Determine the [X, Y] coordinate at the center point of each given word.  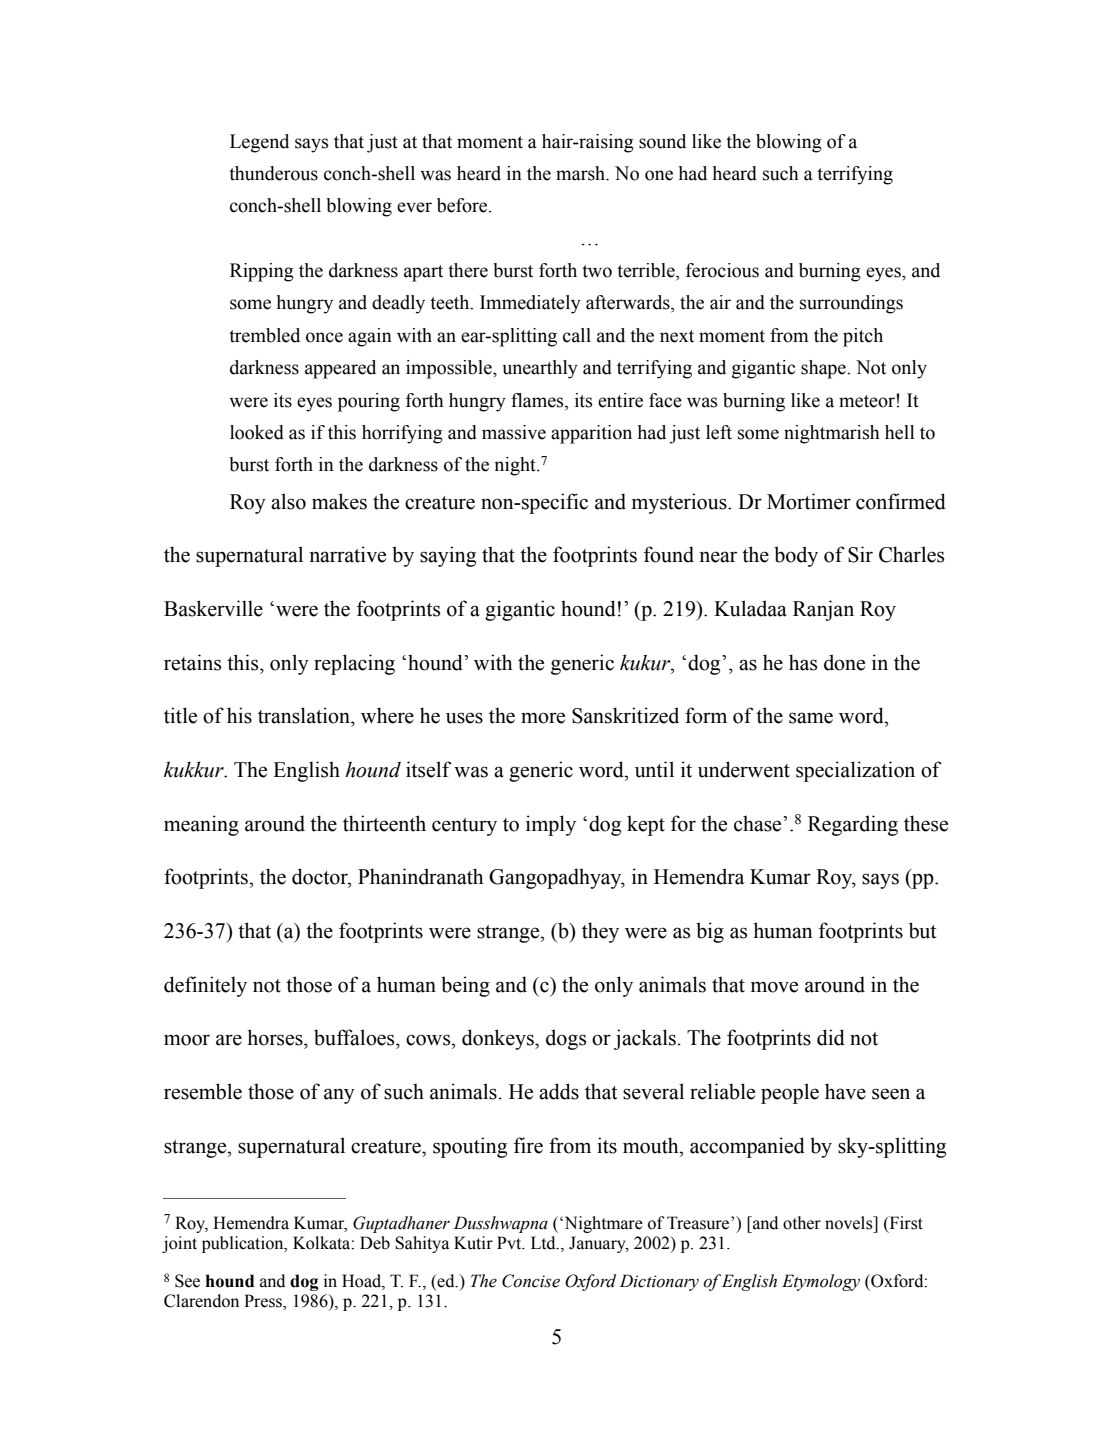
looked [257, 432]
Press [264, 1302]
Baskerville [213, 608]
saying [448, 556]
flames [538, 400]
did [831, 1037]
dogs [566, 1039]
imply [551, 825]
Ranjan [823, 610]
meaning [201, 825]
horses [276, 1037]
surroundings [851, 304]
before [463, 205]
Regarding [853, 825]
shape [824, 369]
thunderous [273, 173]
